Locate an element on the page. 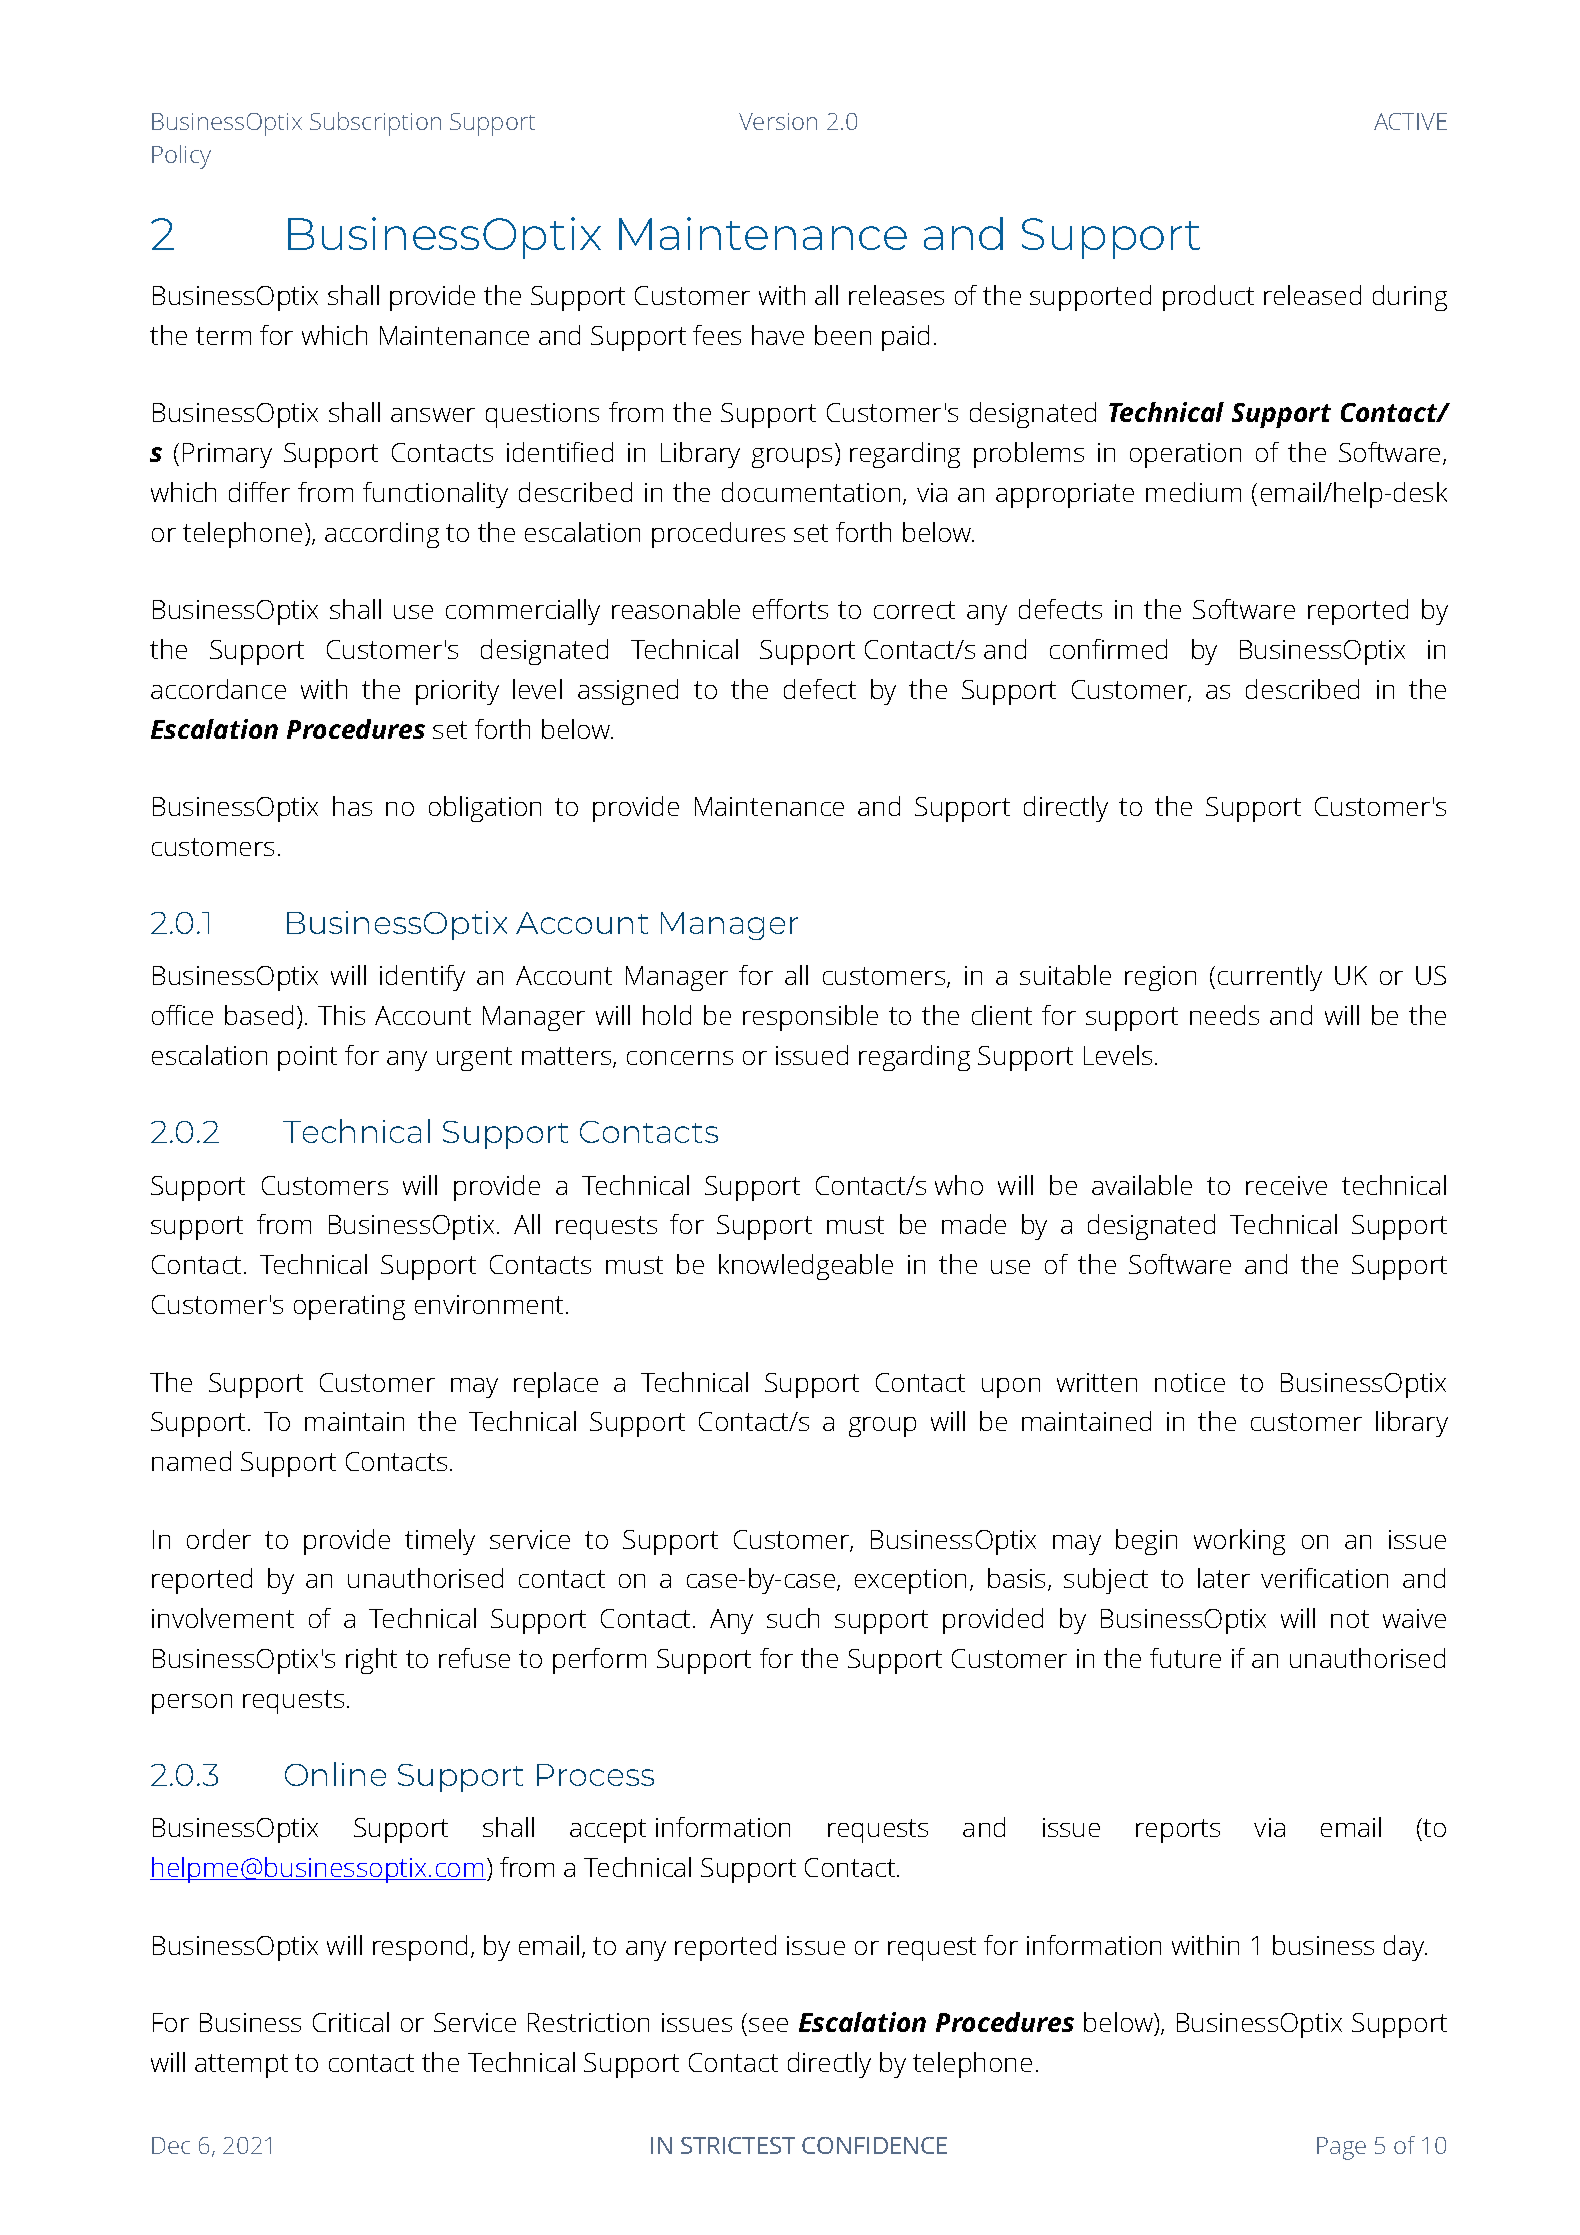  such is located at coordinates (793, 1618).
